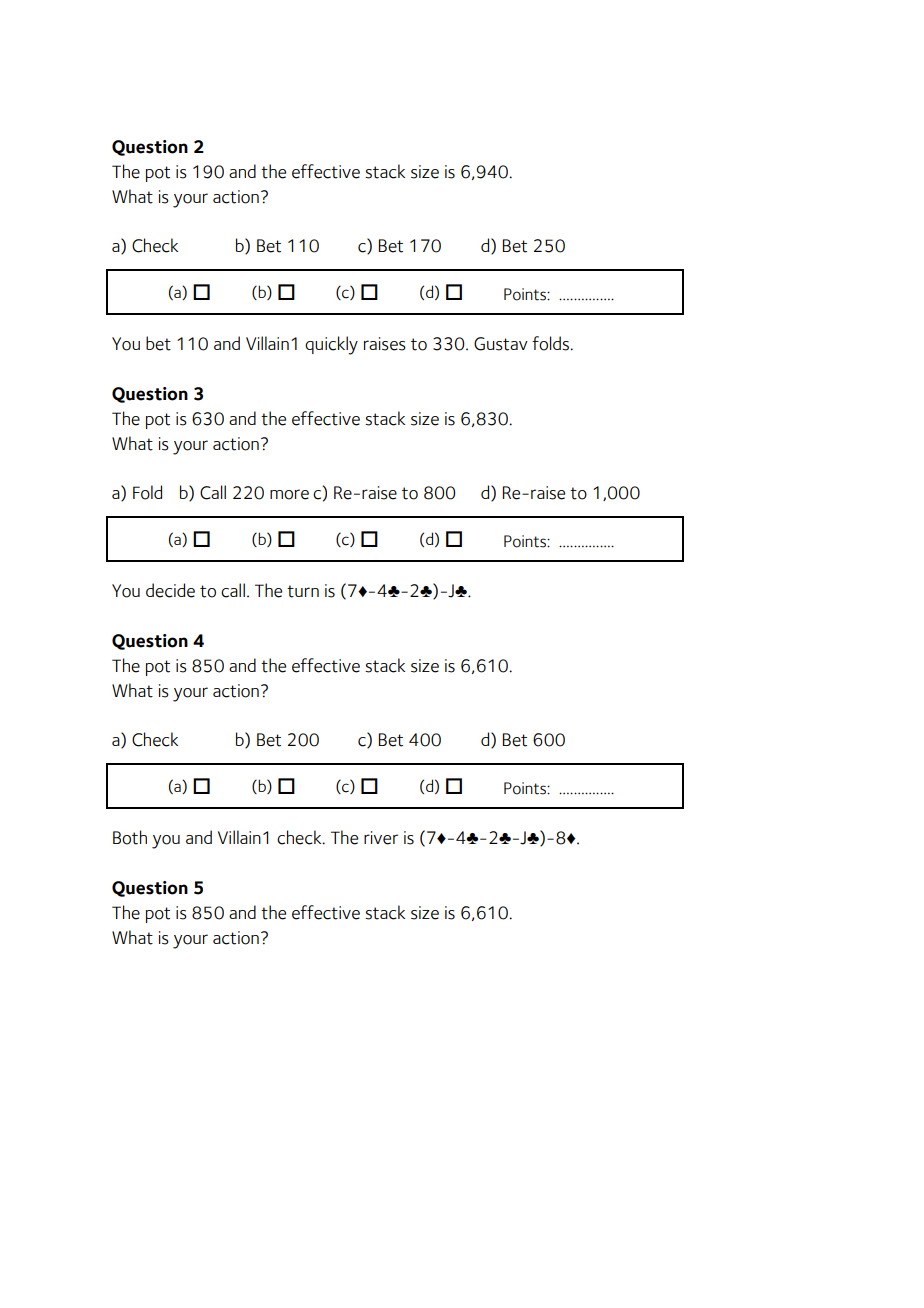 The height and width of the screenshot is (1308, 924). I want to click on decide, so click(170, 590).
